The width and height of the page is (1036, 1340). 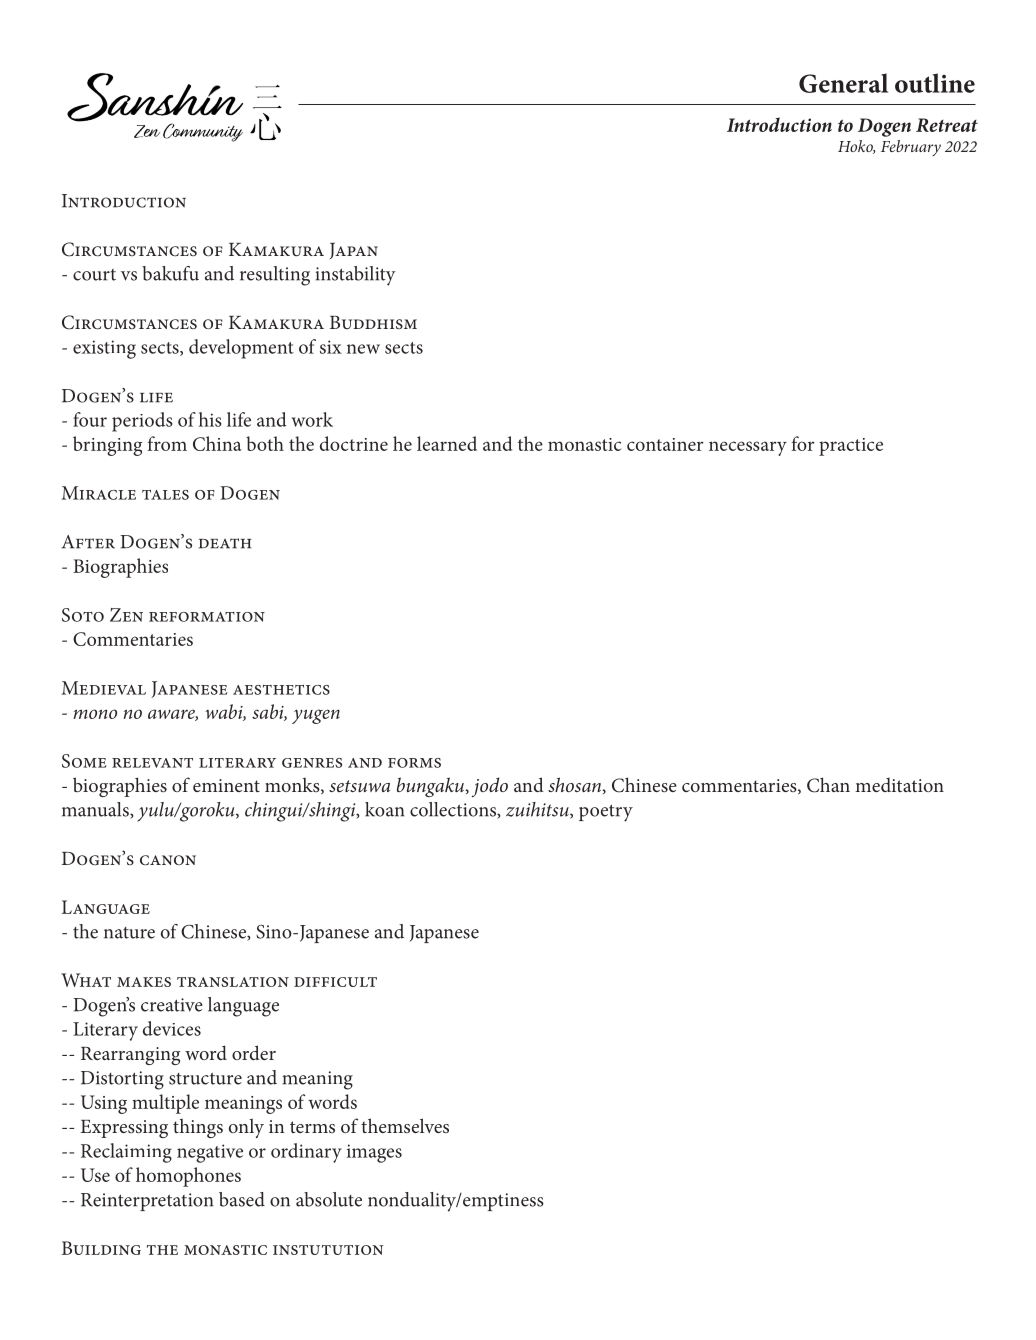 I want to click on images, so click(x=374, y=1153).
